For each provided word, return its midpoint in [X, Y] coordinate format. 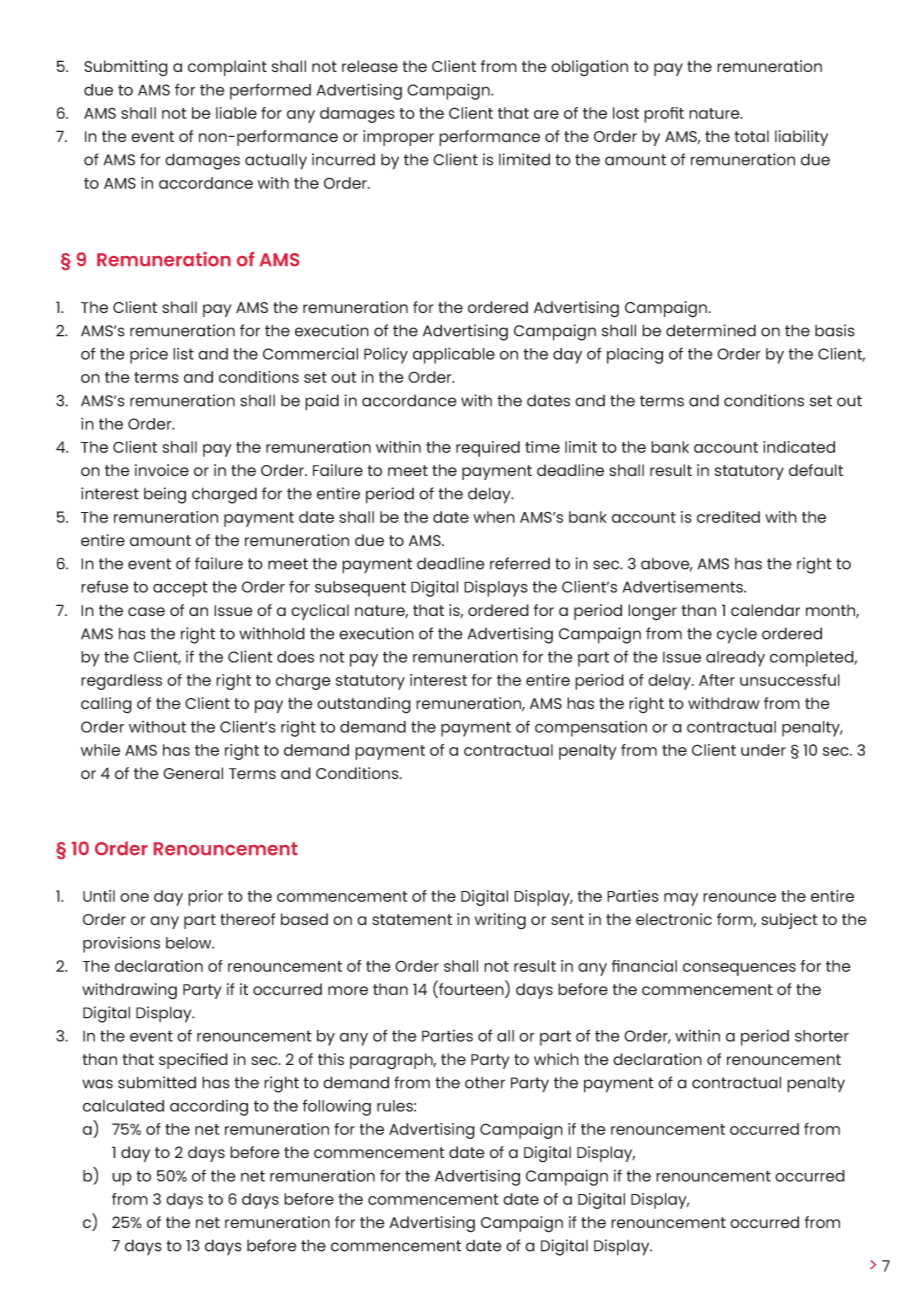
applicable [454, 355]
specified [193, 1061]
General [193, 773]
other [485, 1083]
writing [500, 921]
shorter [822, 1036]
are [546, 114]
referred [520, 563]
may [681, 899]
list [183, 354]
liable [236, 113]
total [752, 136]
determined [711, 330]
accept [180, 589]
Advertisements [684, 586]
